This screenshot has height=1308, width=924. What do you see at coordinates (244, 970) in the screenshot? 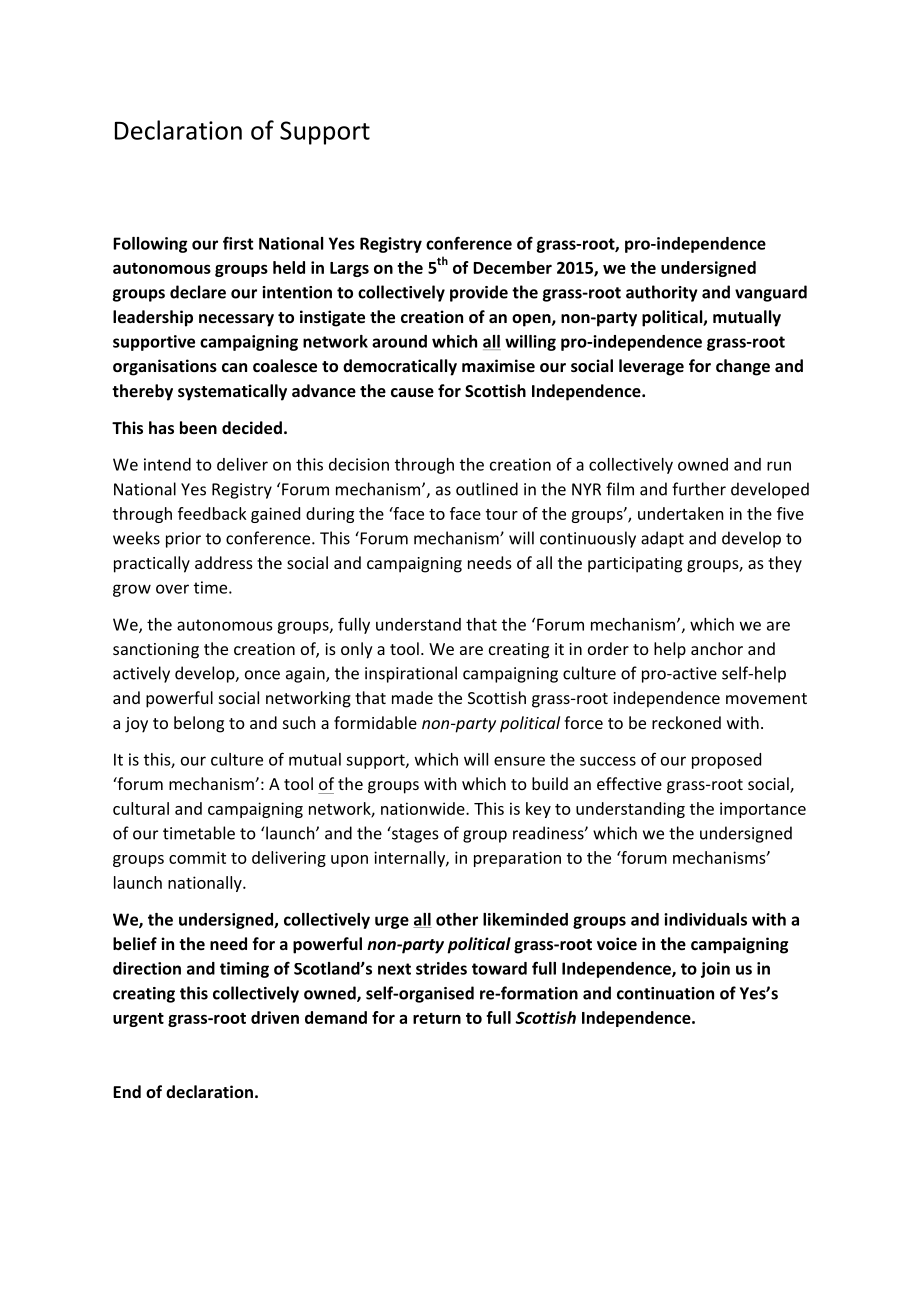
I see `timing` at bounding box center [244, 970].
